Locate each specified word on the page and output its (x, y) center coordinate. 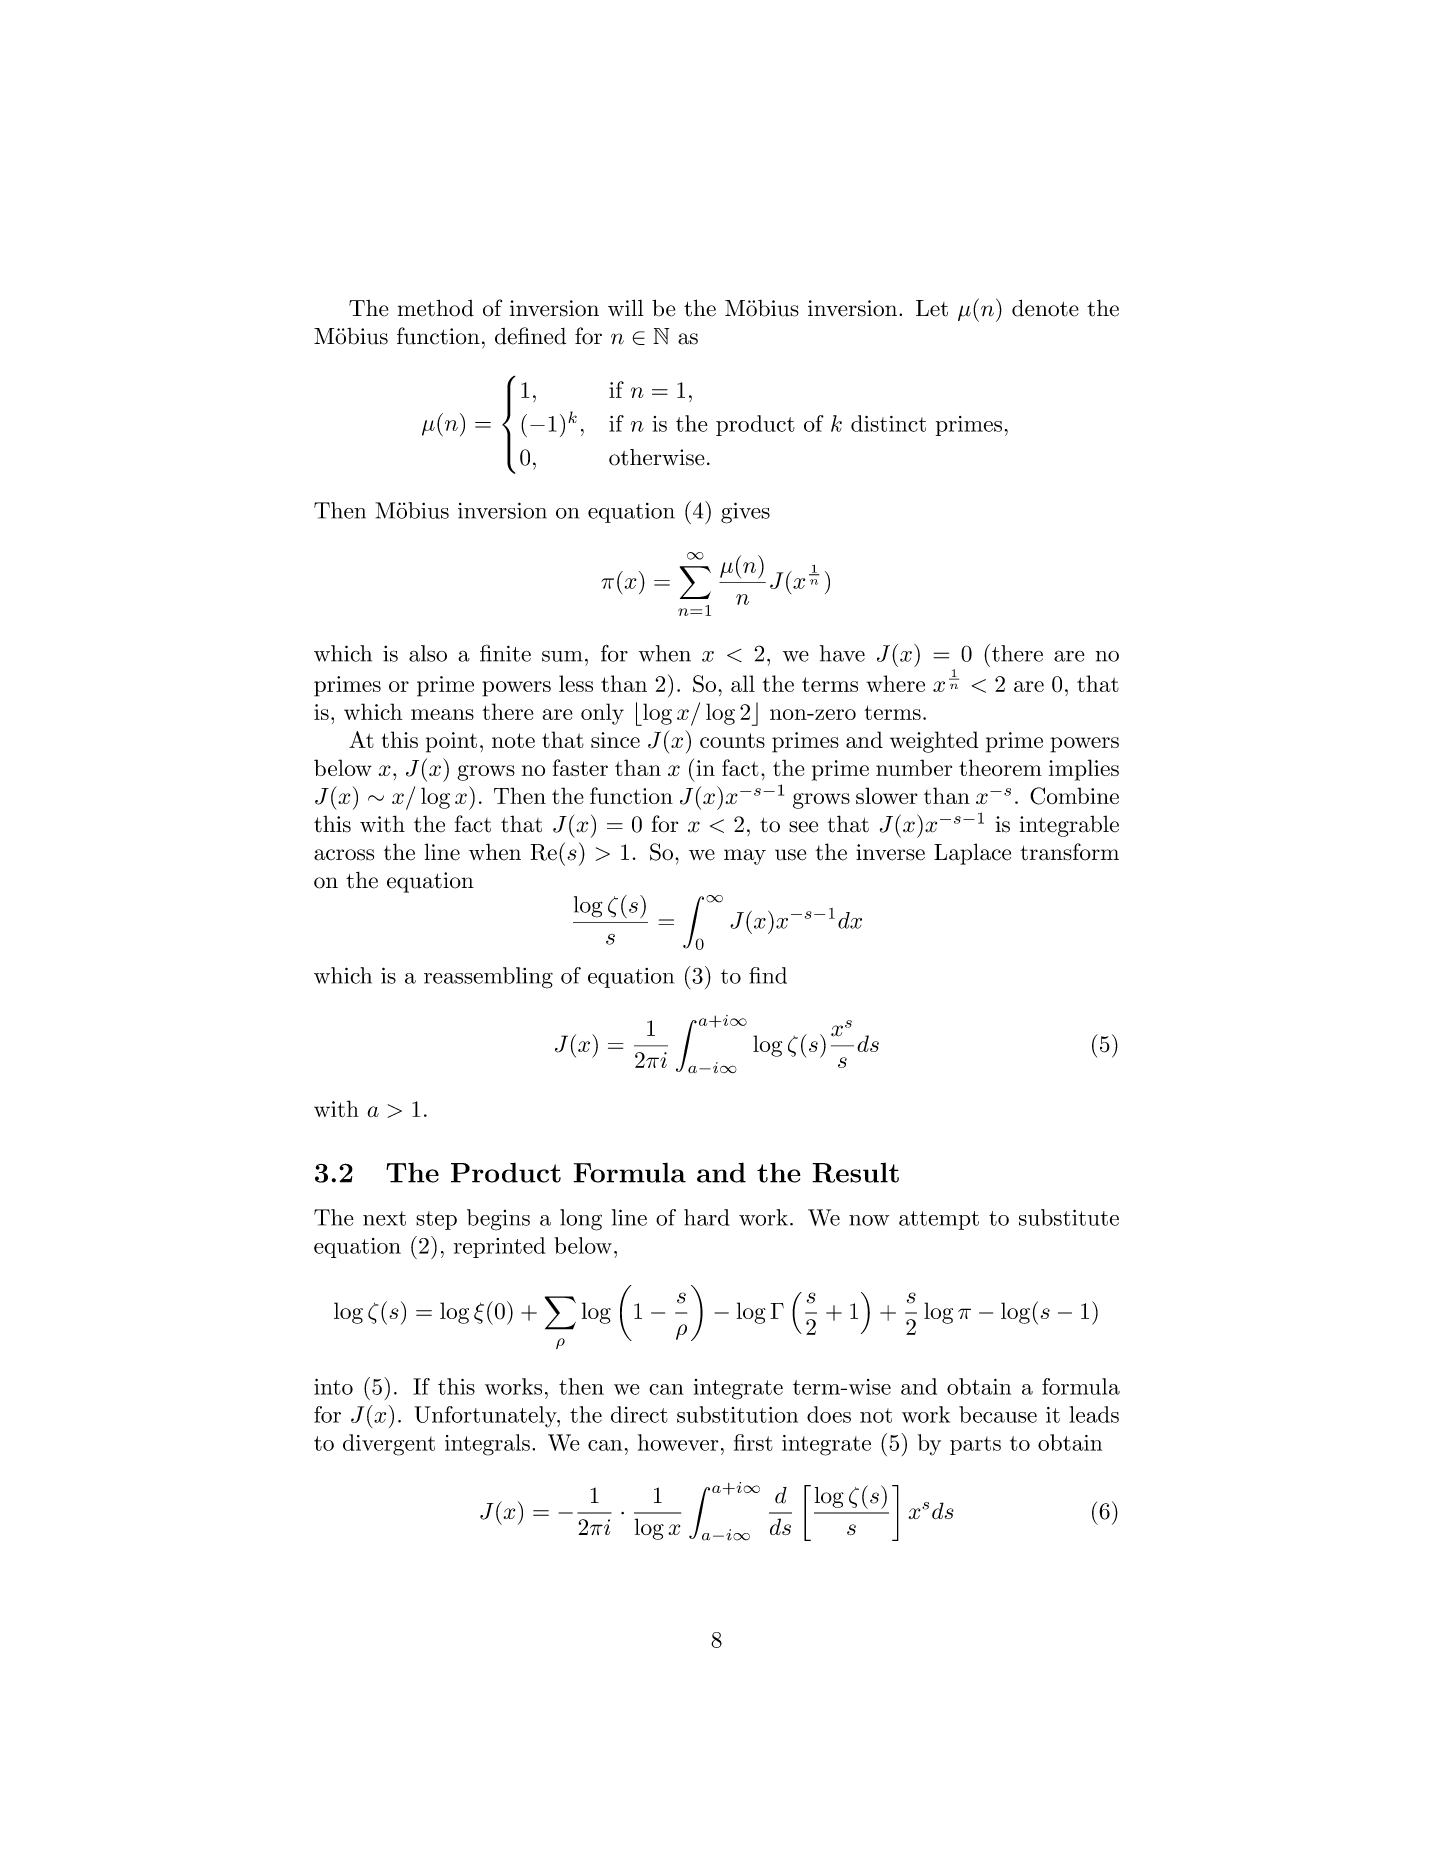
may (745, 857)
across (344, 855)
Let (932, 308)
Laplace (972, 854)
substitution (737, 1414)
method (436, 308)
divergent (389, 1445)
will (625, 307)
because (998, 1414)
